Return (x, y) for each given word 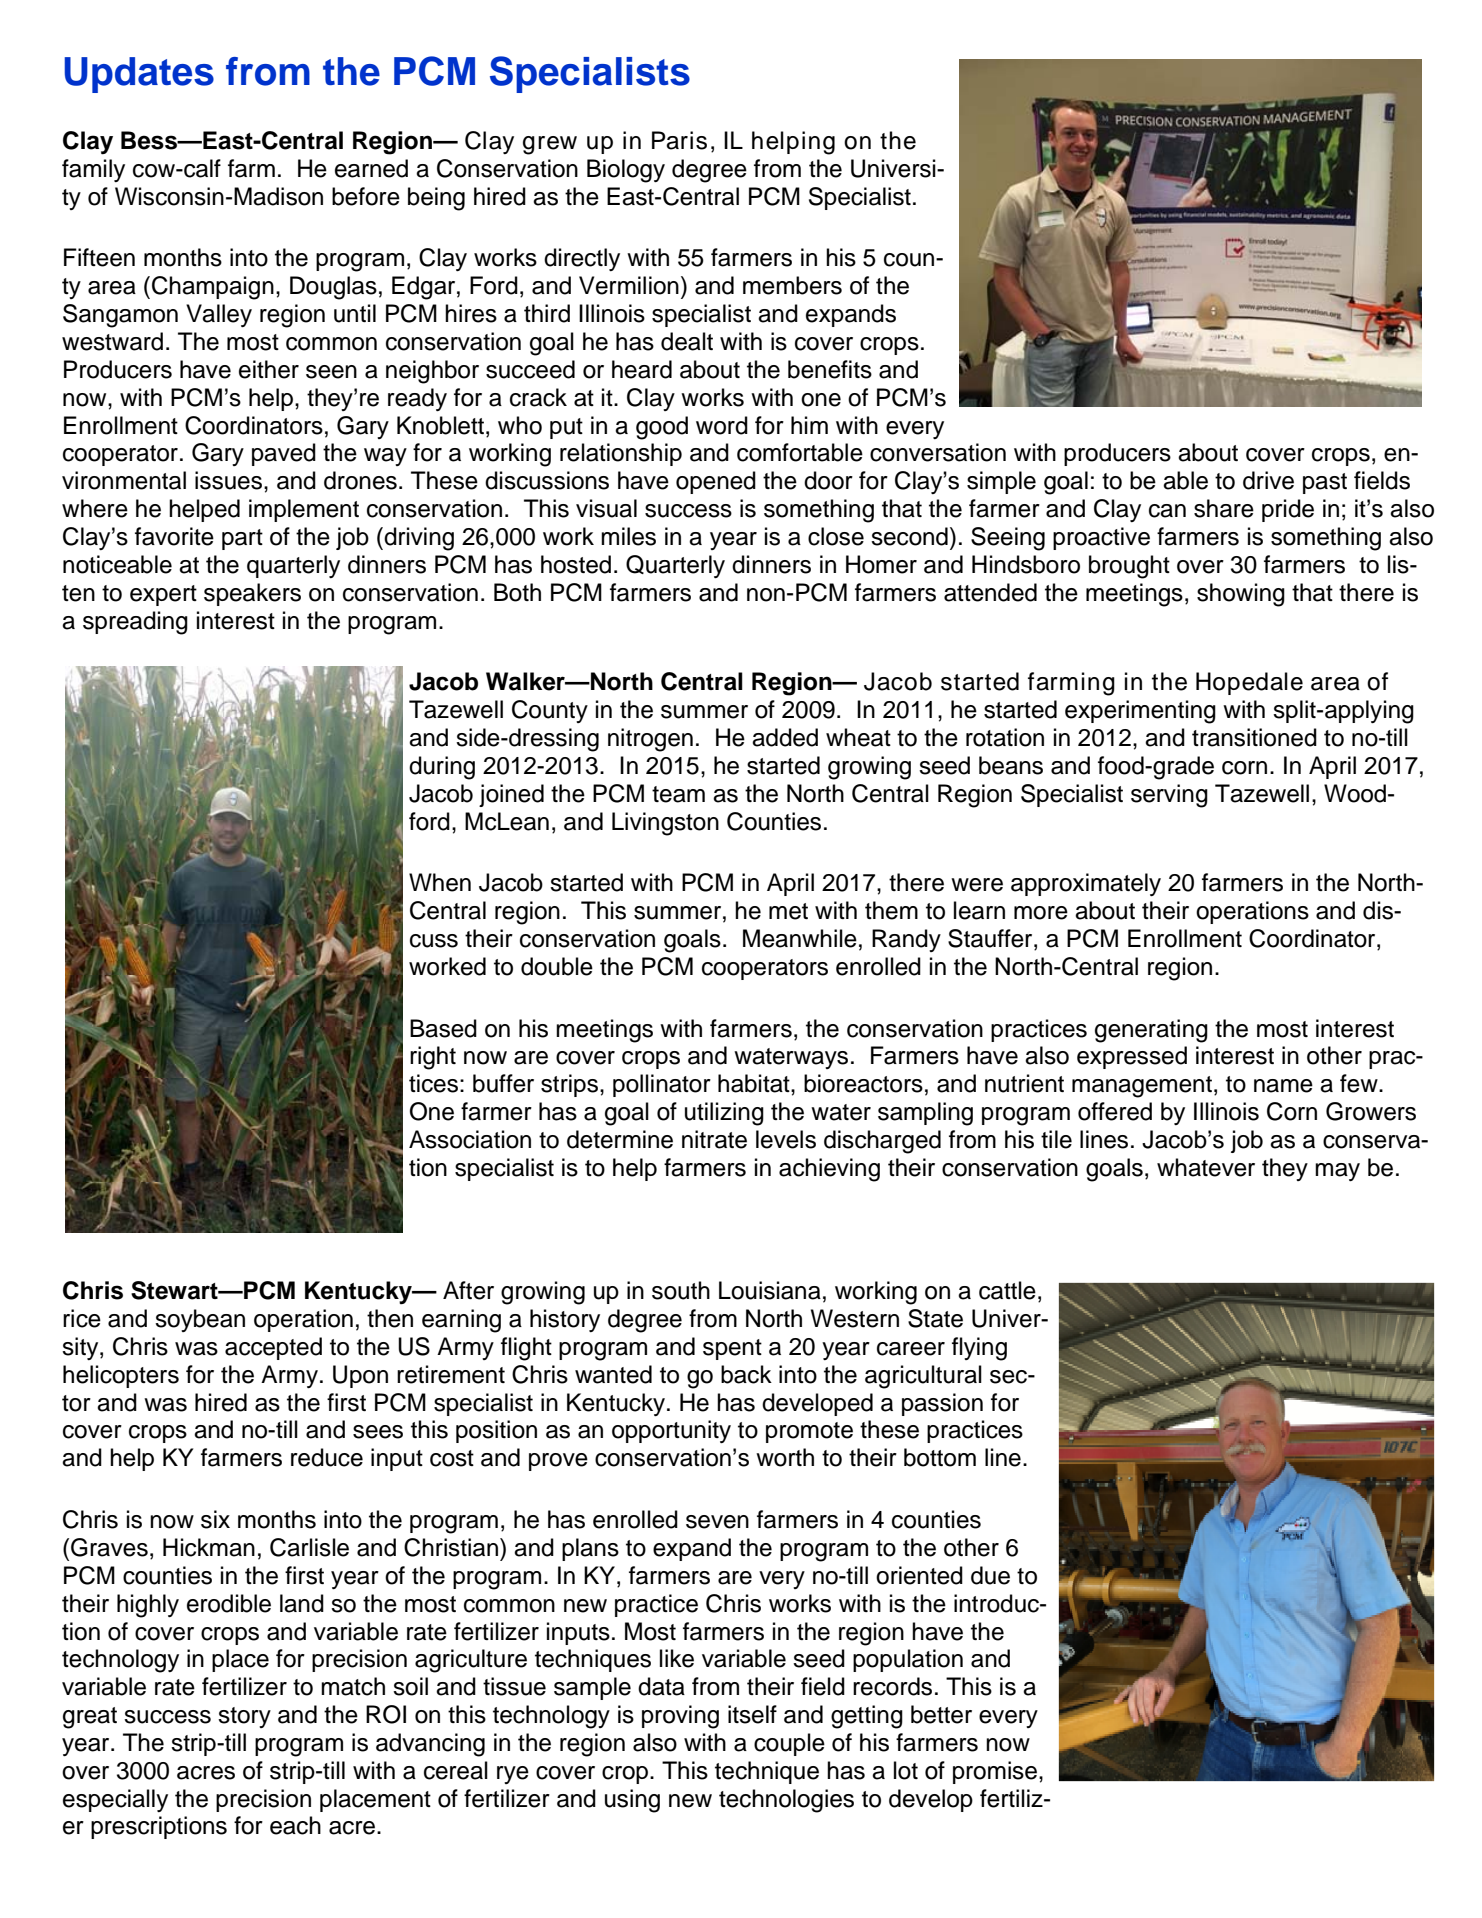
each (295, 1825)
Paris (679, 140)
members (792, 285)
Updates (139, 75)
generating (1151, 1031)
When (440, 882)
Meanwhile (800, 938)
